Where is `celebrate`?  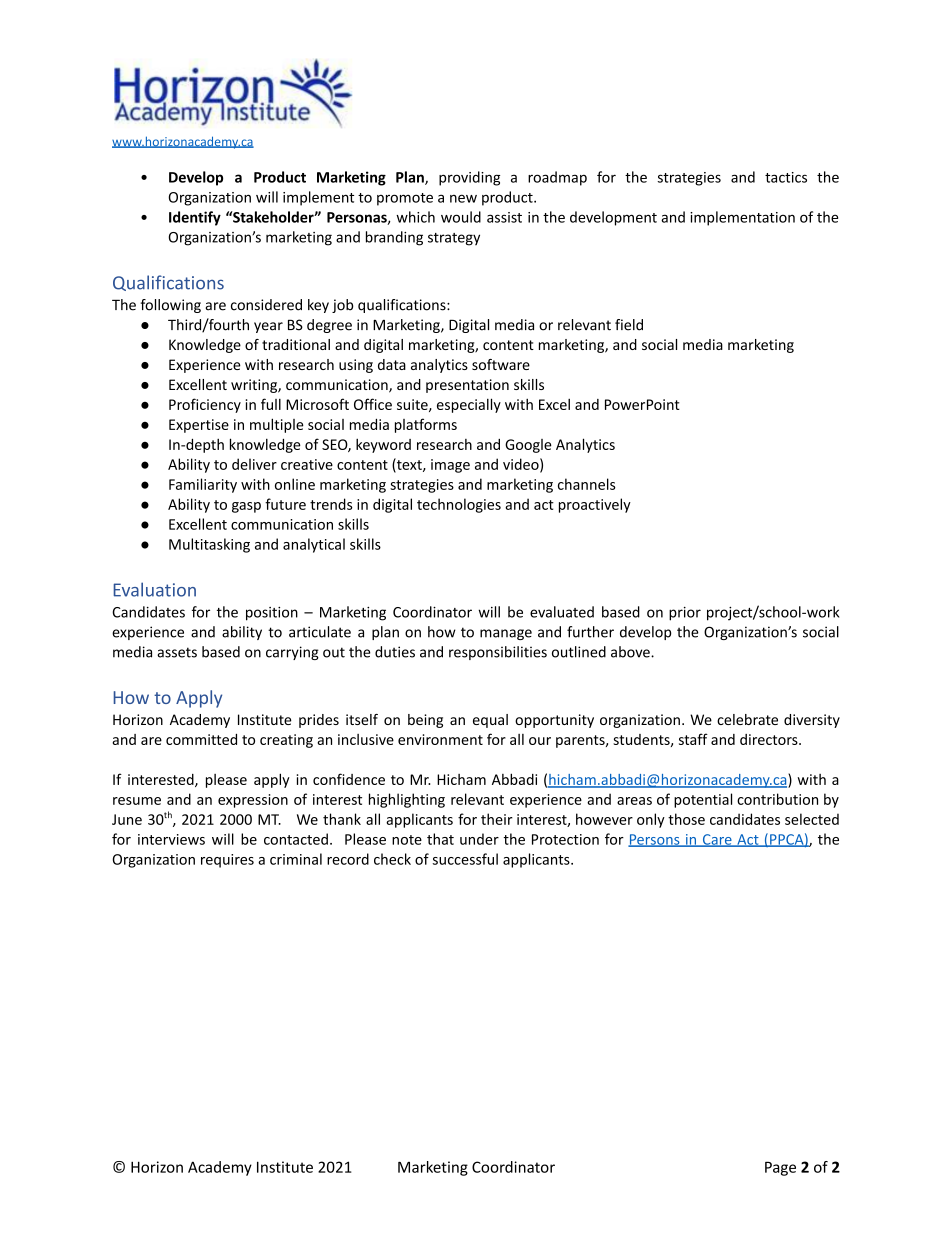
celebrate is located at coordinates (747, 719).
